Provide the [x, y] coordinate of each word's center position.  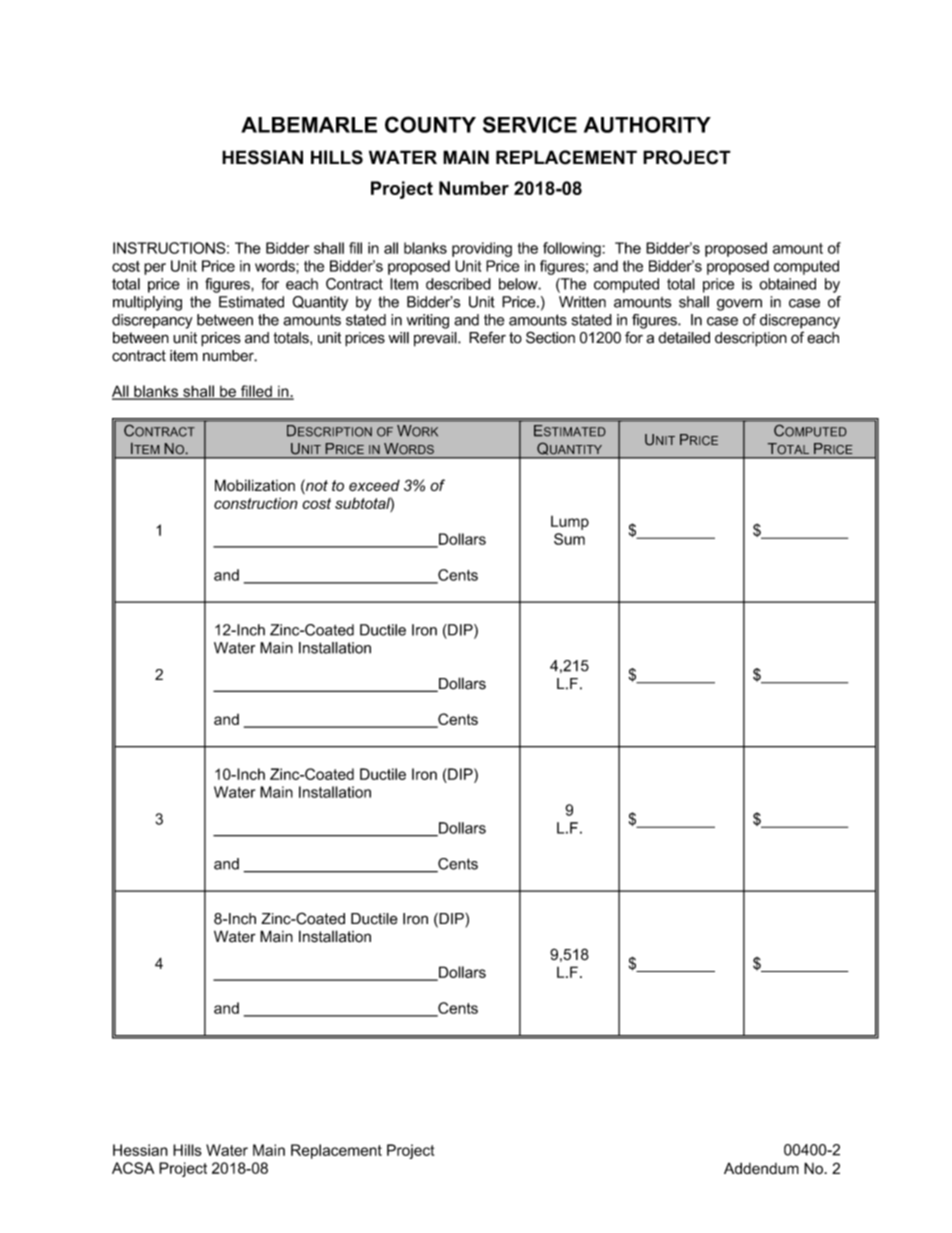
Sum [569, 539]
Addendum [761, 1169]
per [155, 269]
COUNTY [430, 124]
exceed [374, 485]
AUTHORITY [647, 124]
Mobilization [255, 485]
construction [256, 503]
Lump [570, 523]
